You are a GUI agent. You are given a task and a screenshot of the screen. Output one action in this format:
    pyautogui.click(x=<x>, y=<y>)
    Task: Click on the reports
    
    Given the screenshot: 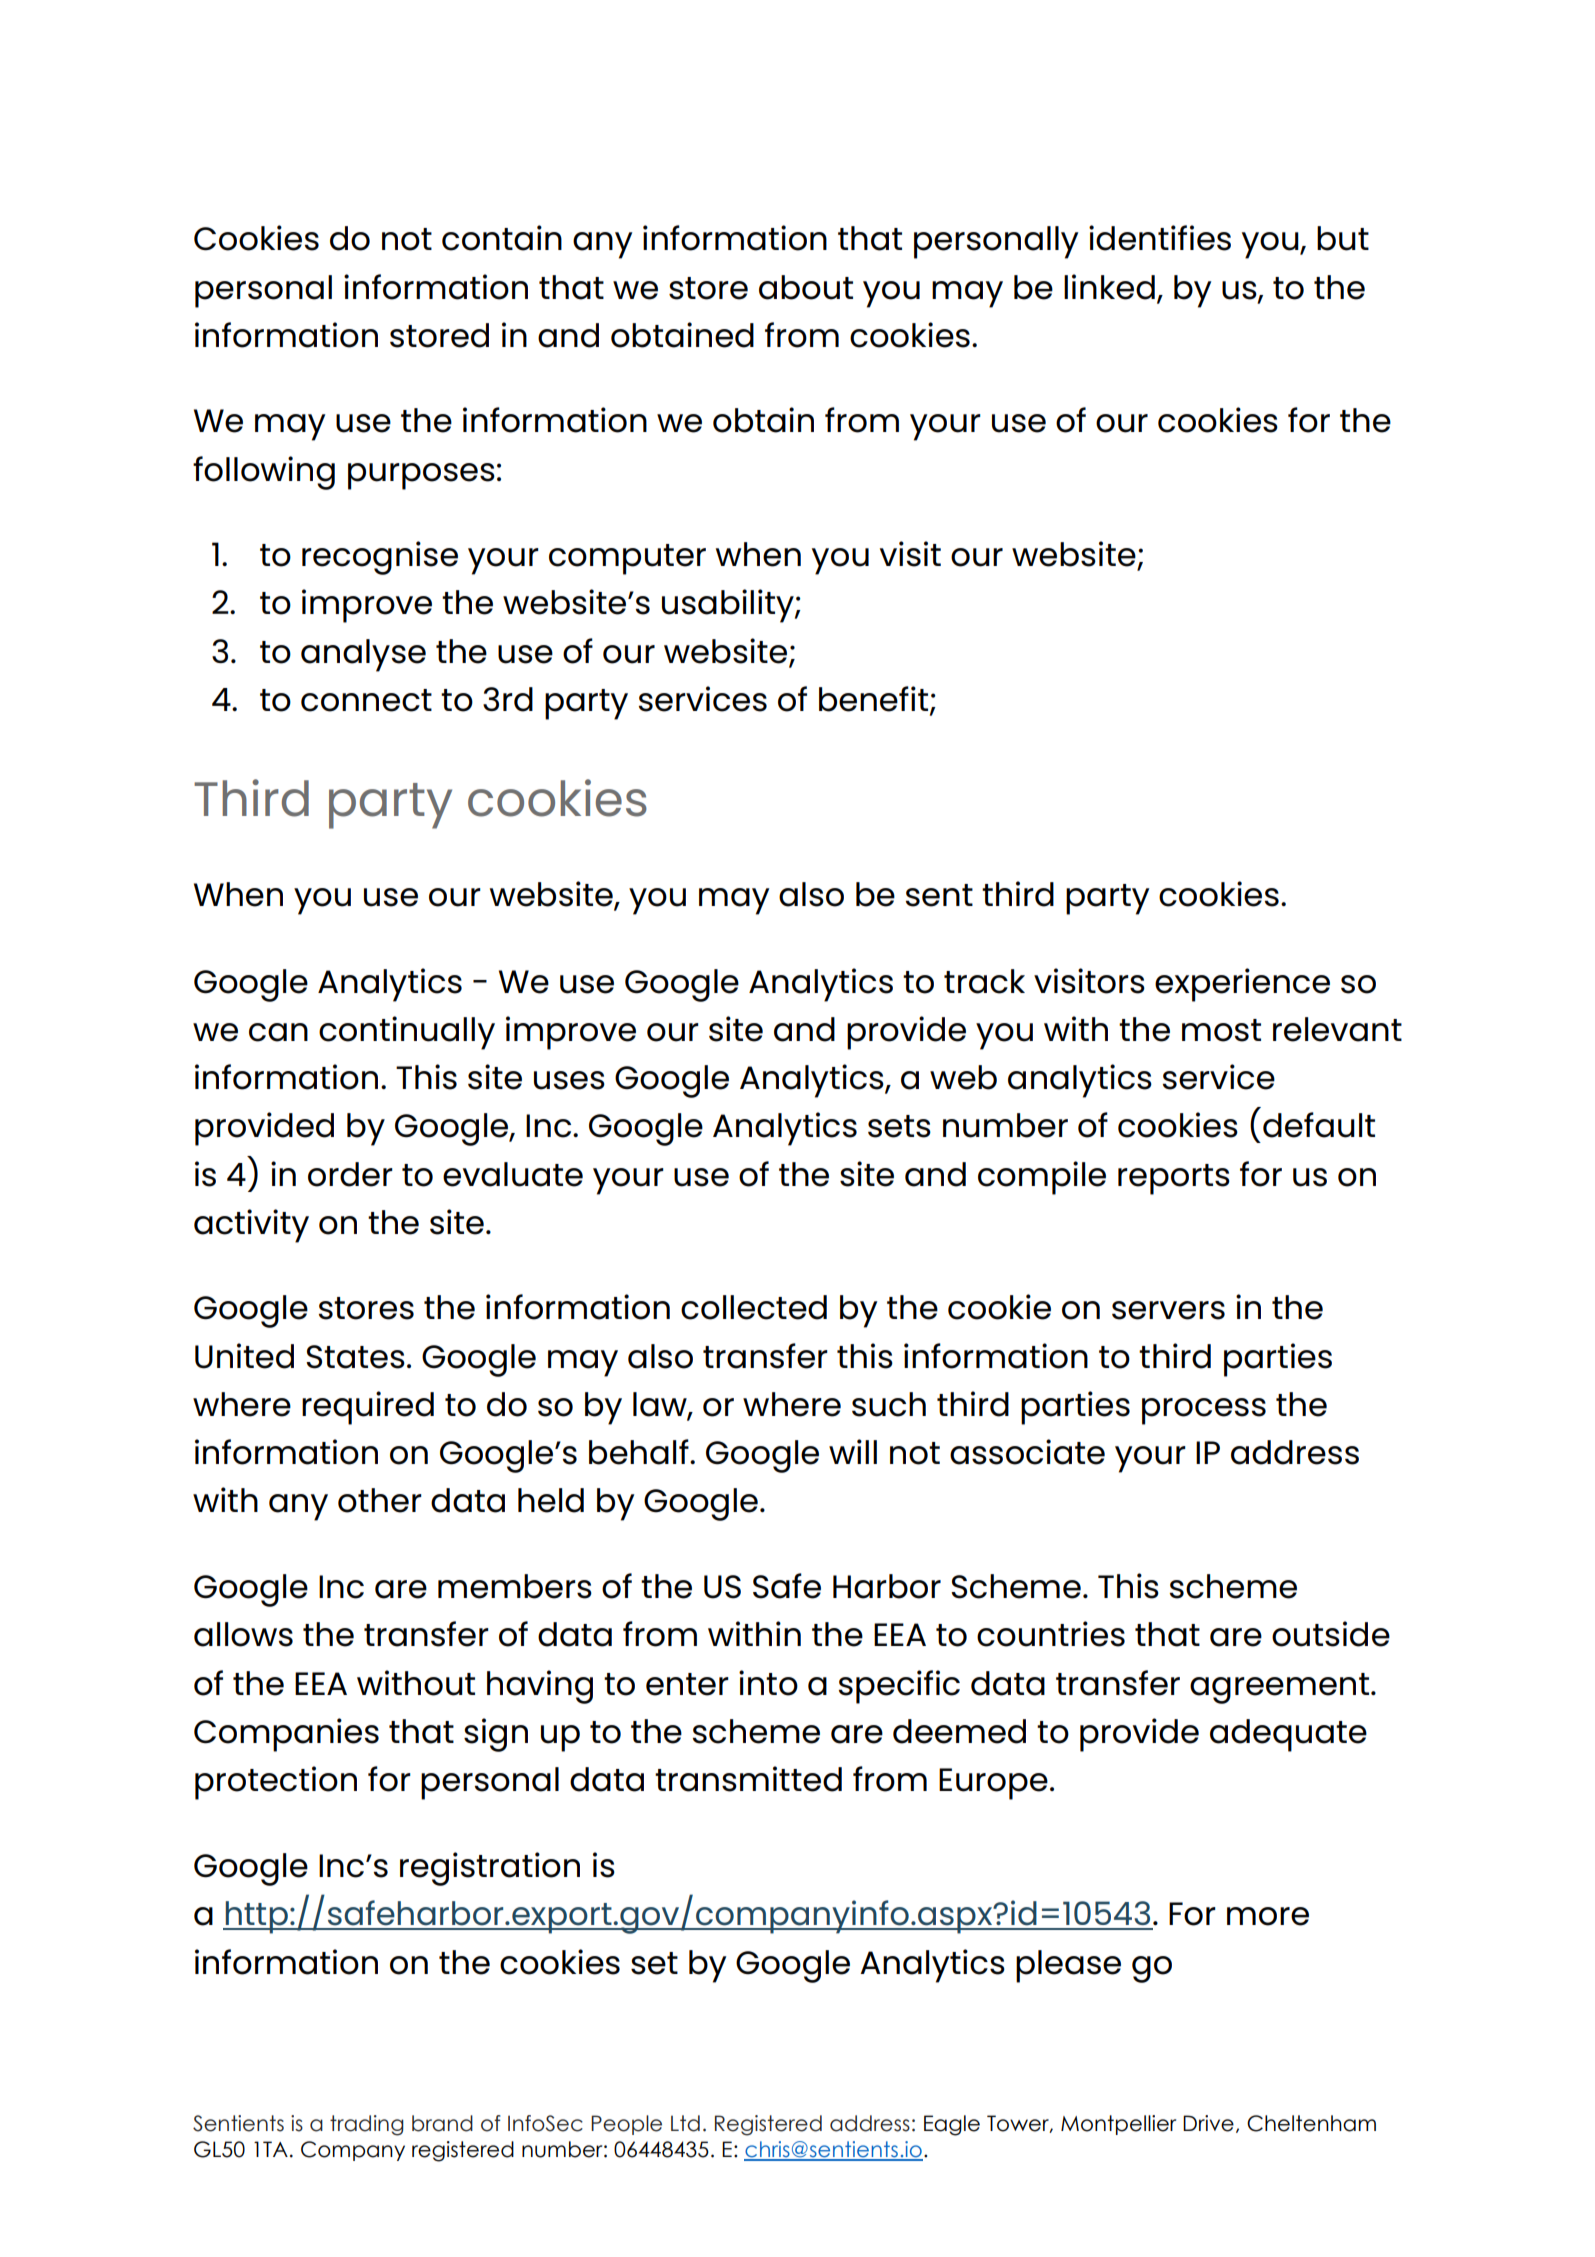 What is the action you would take?
    pyautogui.click(x=1174, y=1179)
